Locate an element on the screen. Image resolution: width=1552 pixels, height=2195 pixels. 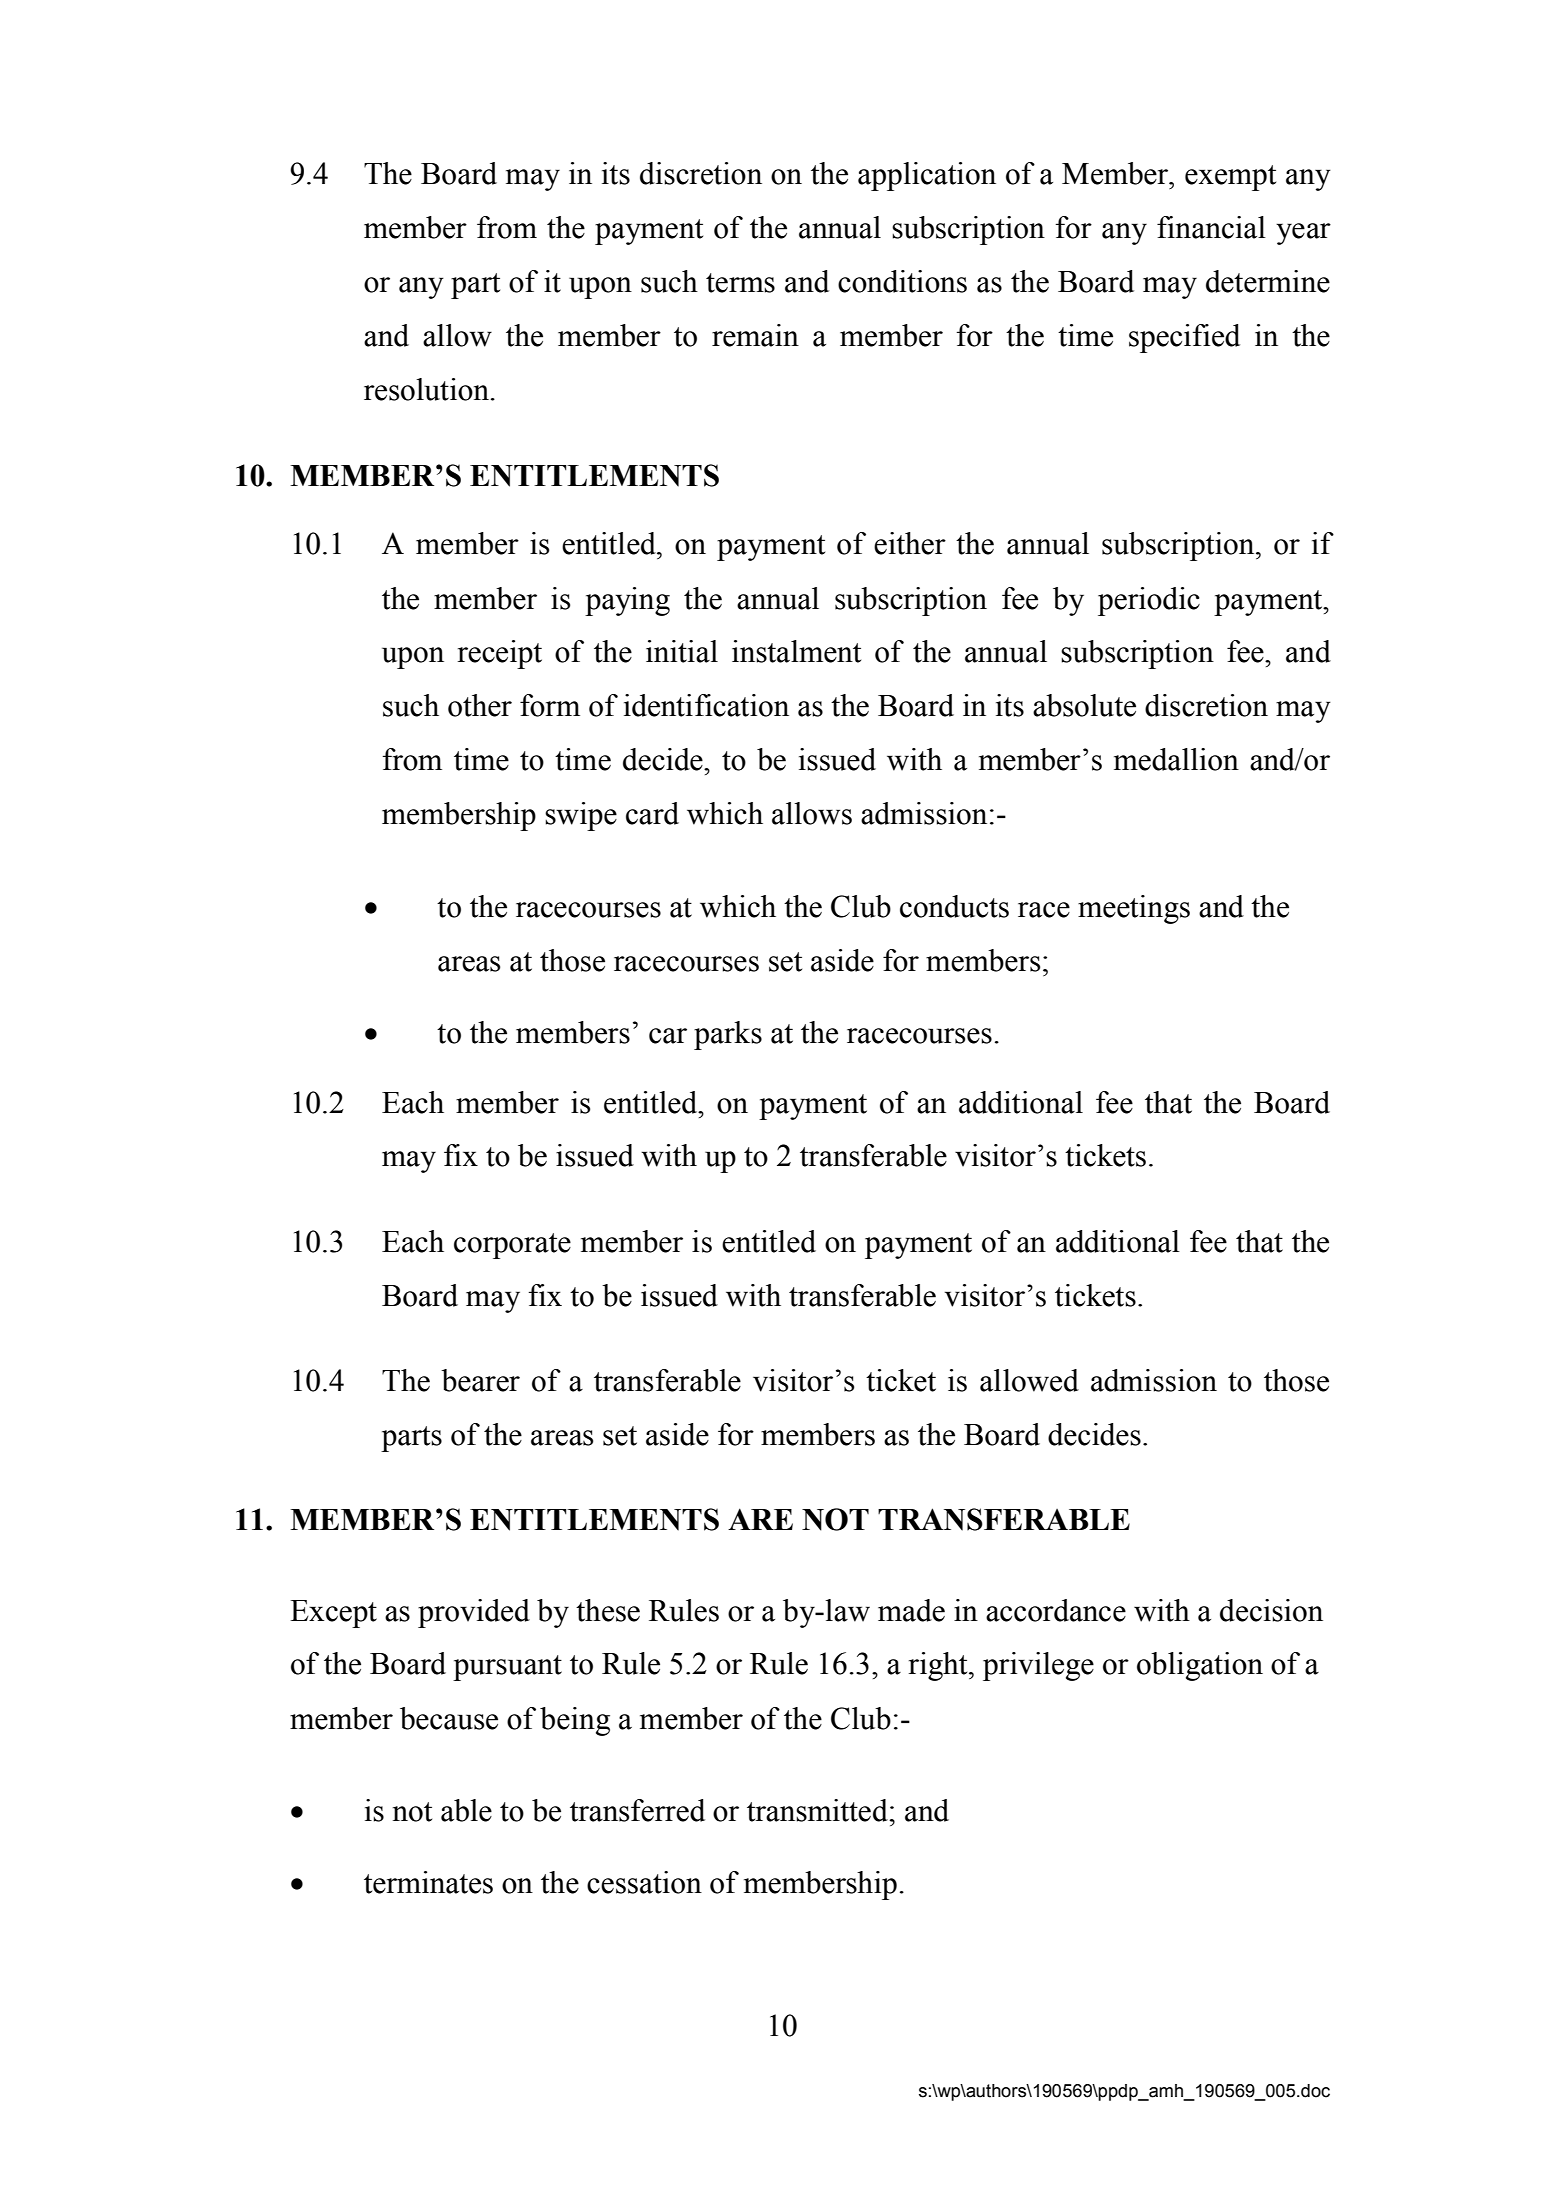
instalment is located at coordinates (796, 651).
